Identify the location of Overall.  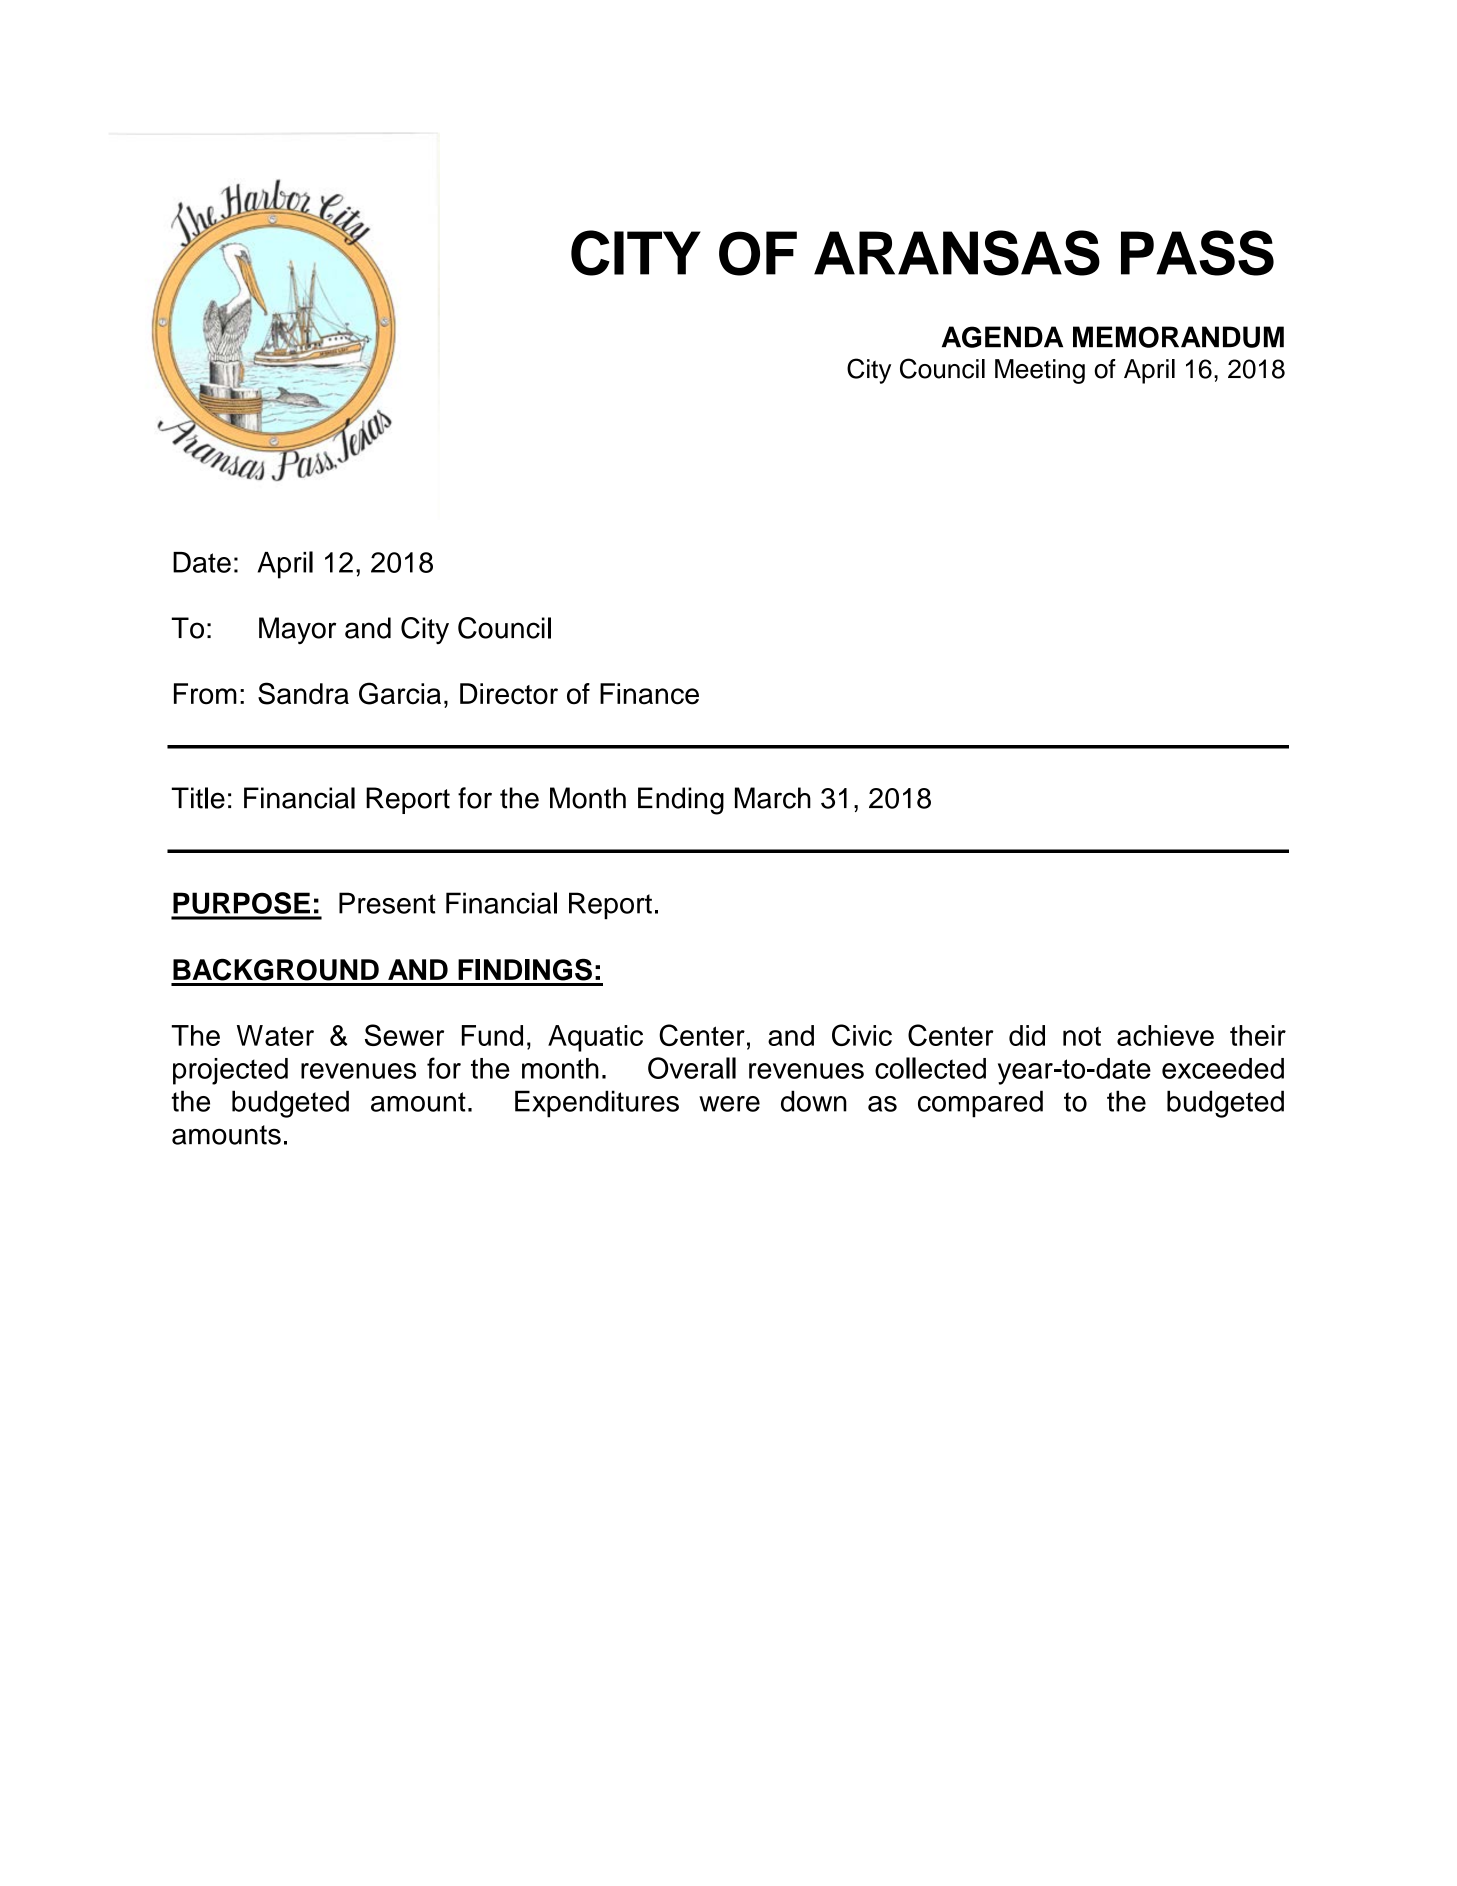
(692, 1068).
